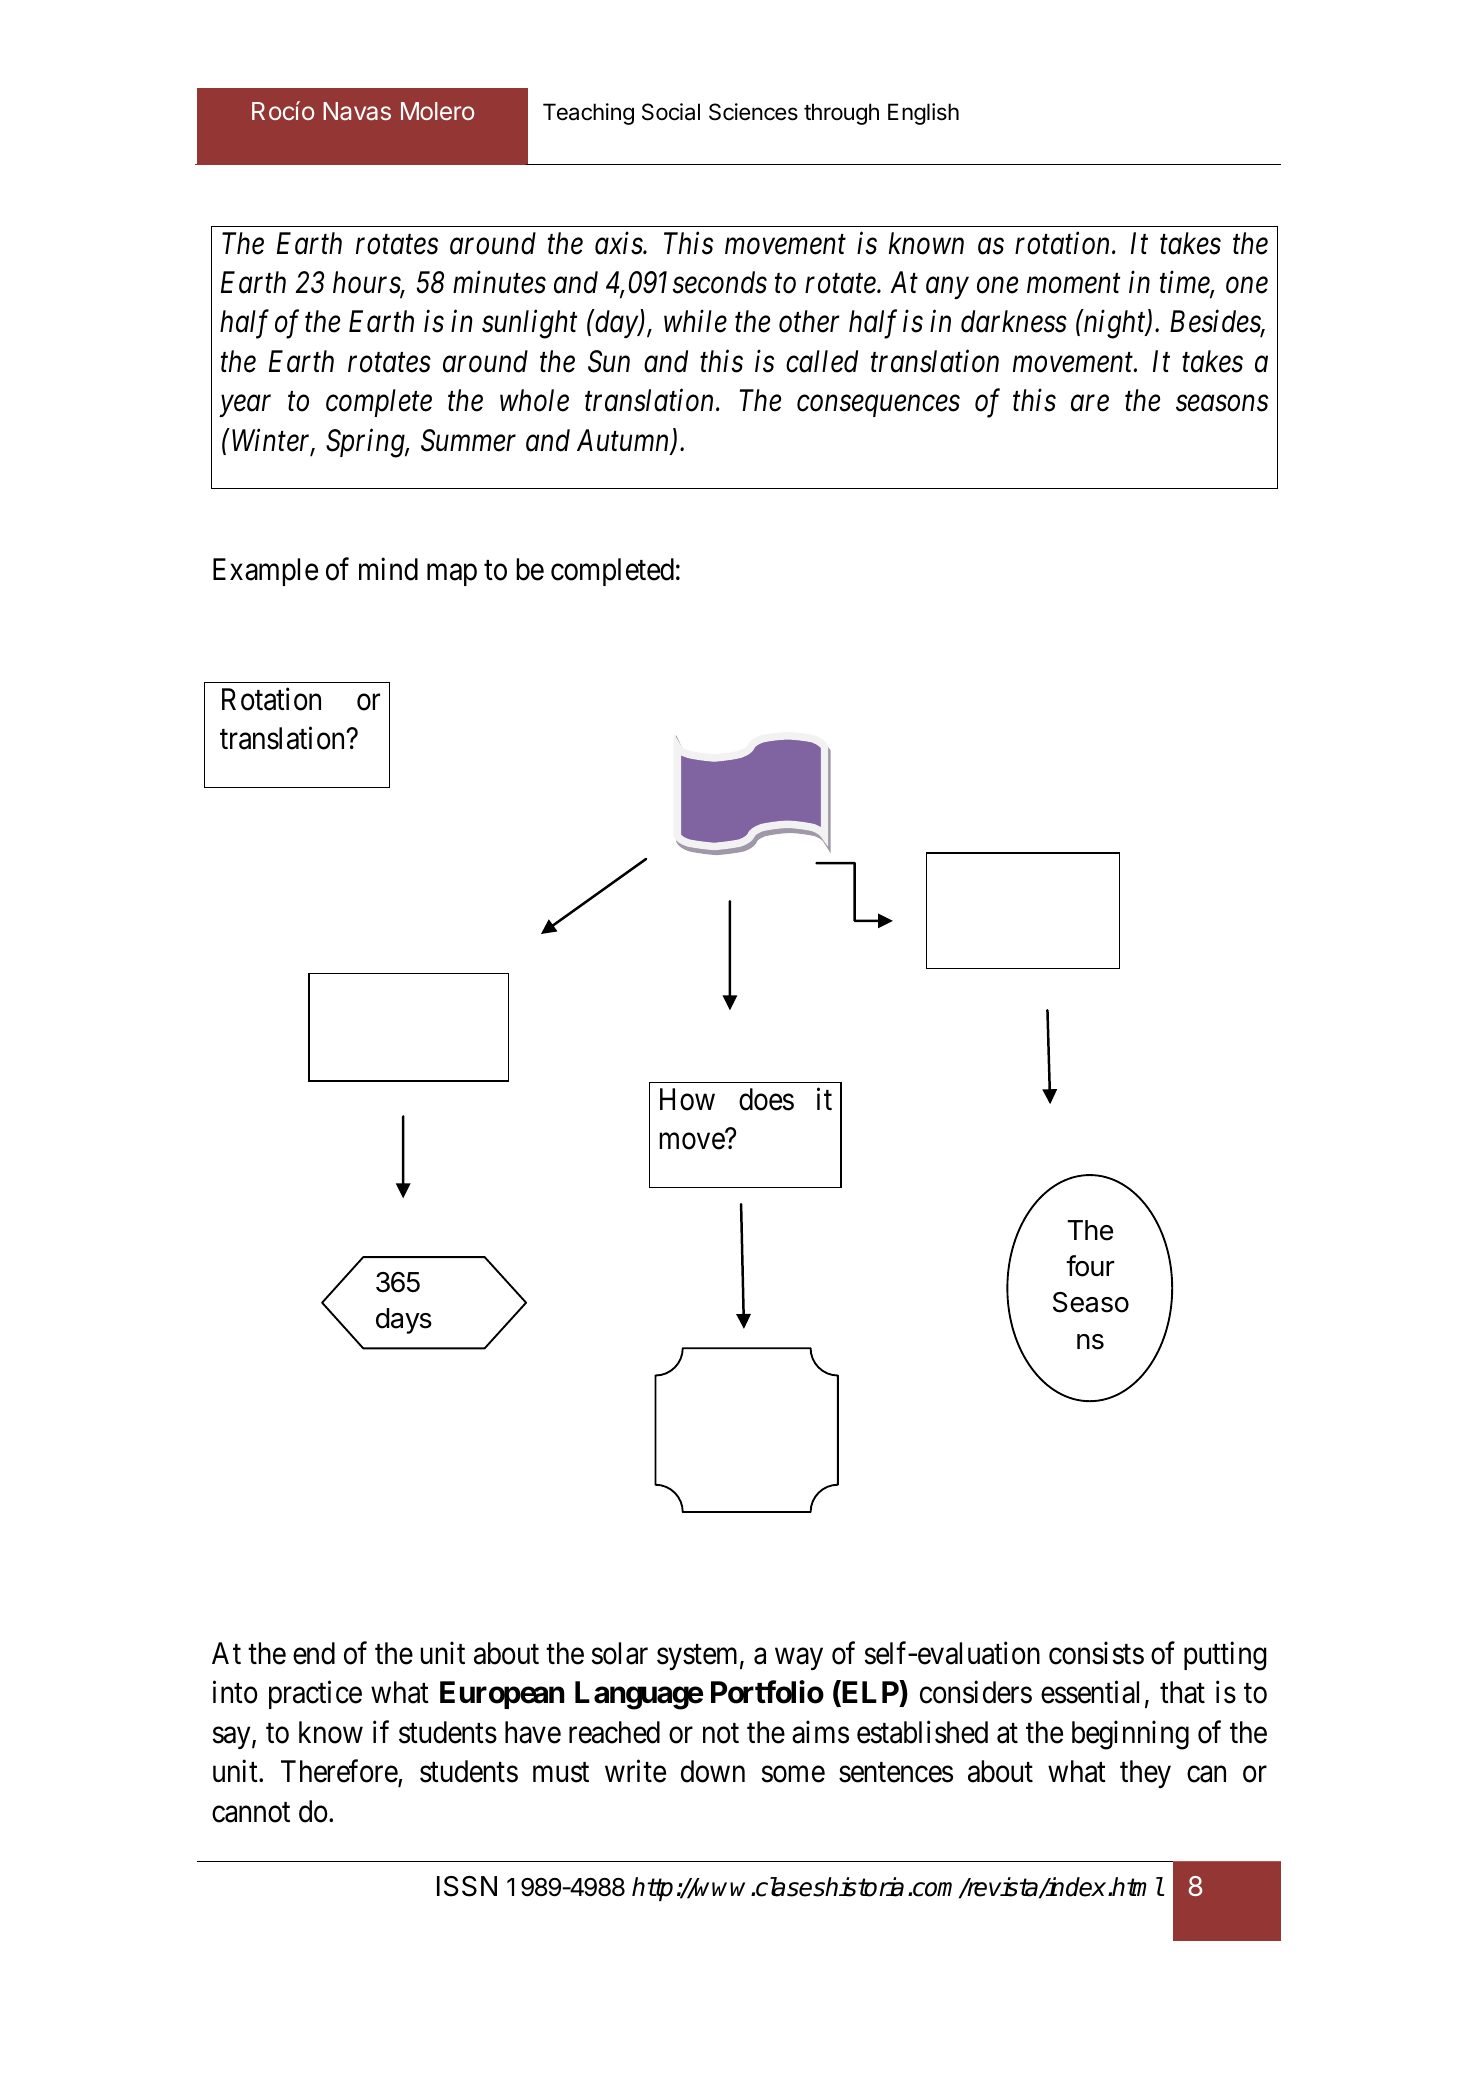  I want to click on down, so click(713, 1771).
